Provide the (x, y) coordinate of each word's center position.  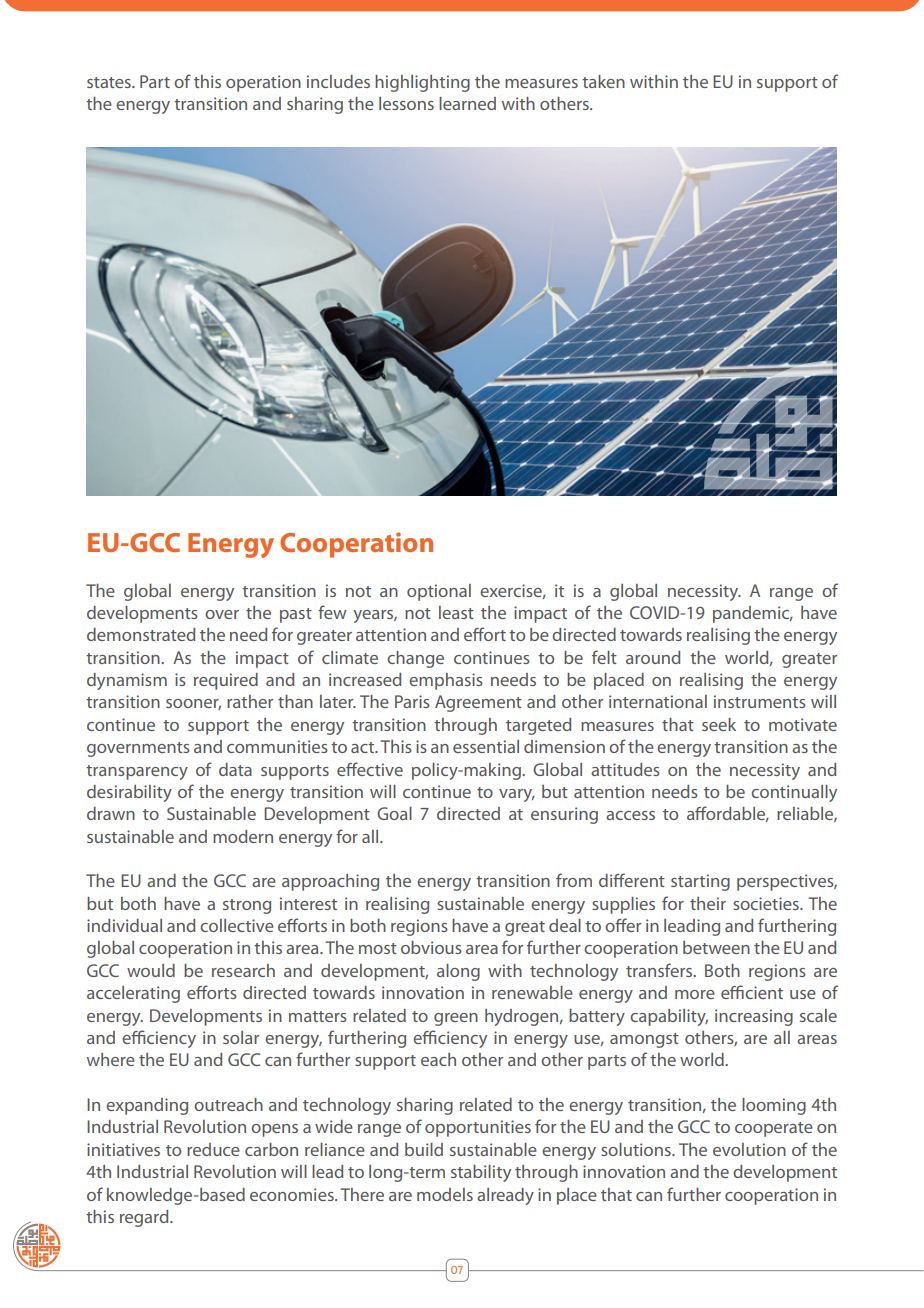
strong (247, 906)
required (226, 681)
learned (467, 103)
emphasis (446, 681)
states (110, 82)
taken (603, 81)
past (296, 615)
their (708, 903)
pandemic (752, 614)
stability (481, 1173)
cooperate (774, 1129)
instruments (760, 701)
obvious (431, 947)
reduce (213, 1149)
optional (439, 592)
